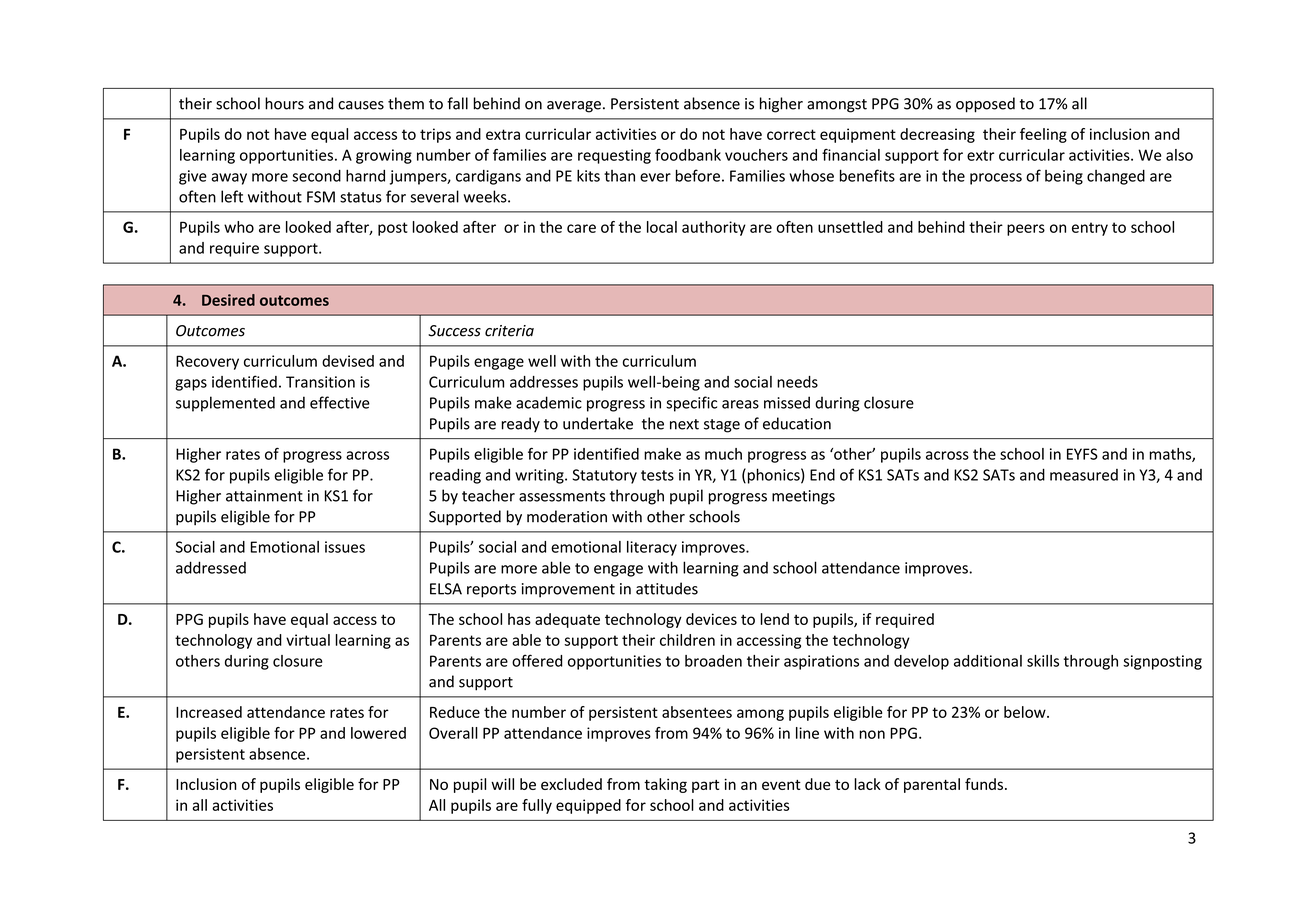 This screenshot has width=1308, height=924. What do you see at coordinates (348, 361) in the screenshot?
I see `devised` at bounding box center [348, 361].
